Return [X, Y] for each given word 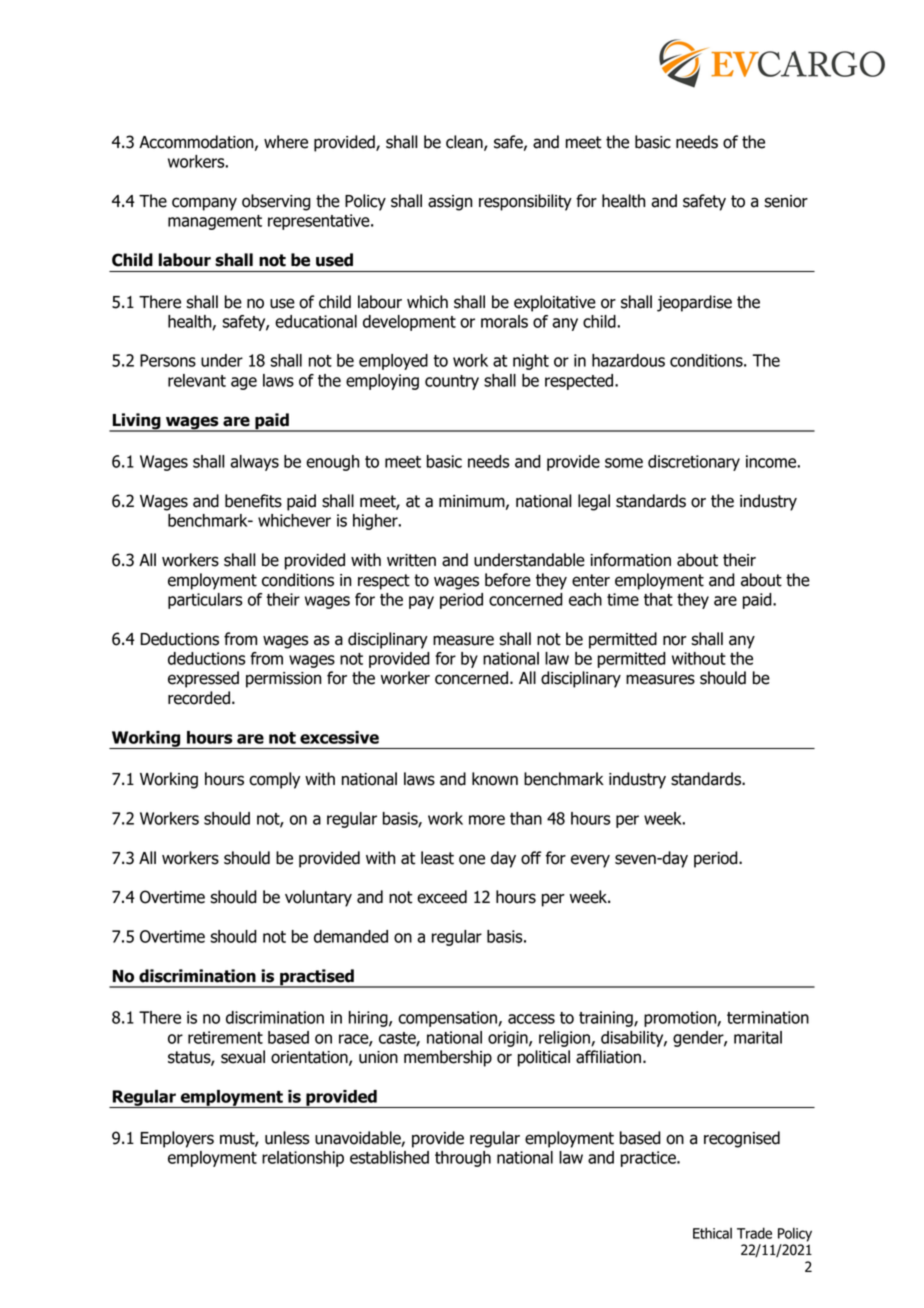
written [411, 560]
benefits [253, 501]
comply [274, 780]
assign [450, 203]
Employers [177, 1139]
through [463, 1159]
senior [786, 201]
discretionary [694, 463]
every [590, 861]
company [204, 204]
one [472, 859]
